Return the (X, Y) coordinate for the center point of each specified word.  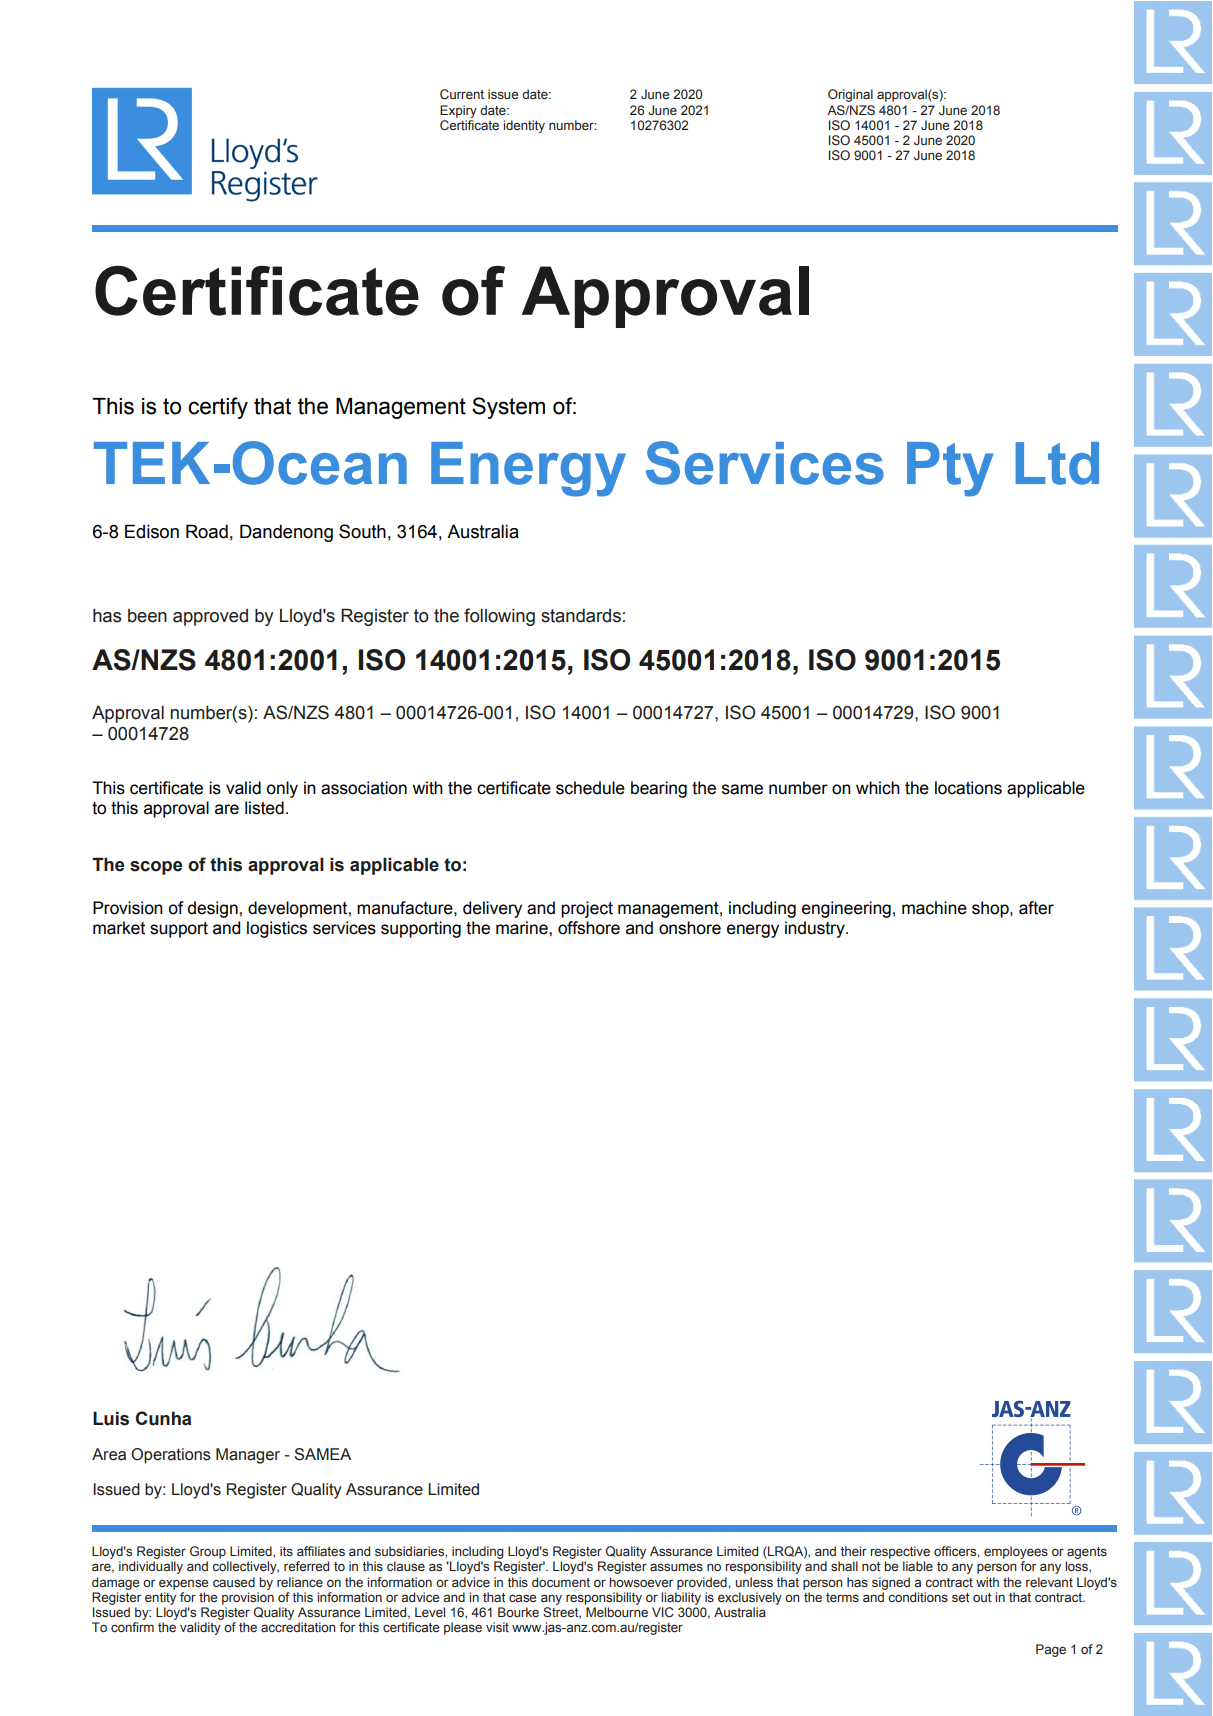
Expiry (458, 111)
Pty (950, 469)
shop (991, 909)
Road (207, 531)
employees (1016, 1552)
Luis (111, 1418)
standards (581, 616)
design (214, 909)
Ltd (1057, 463)
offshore (589, 928)
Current (462, 94)
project (587, 909)
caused (234, 1582)
